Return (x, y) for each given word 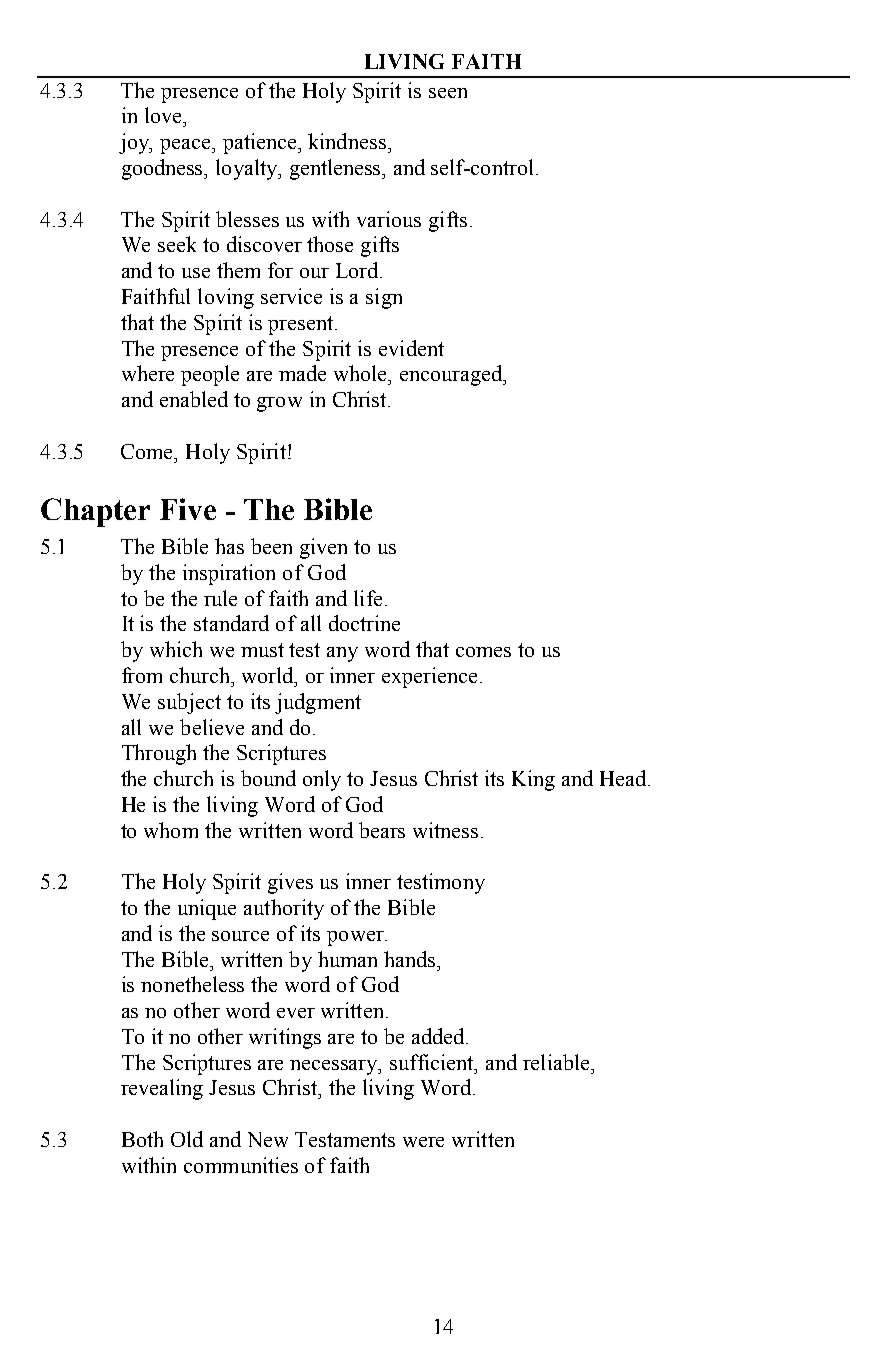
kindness (348, 141)
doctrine (364, 623)
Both (142, 1139)
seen (448, 93)
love (164, 115)
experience (429, 677)
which (176, 649)
